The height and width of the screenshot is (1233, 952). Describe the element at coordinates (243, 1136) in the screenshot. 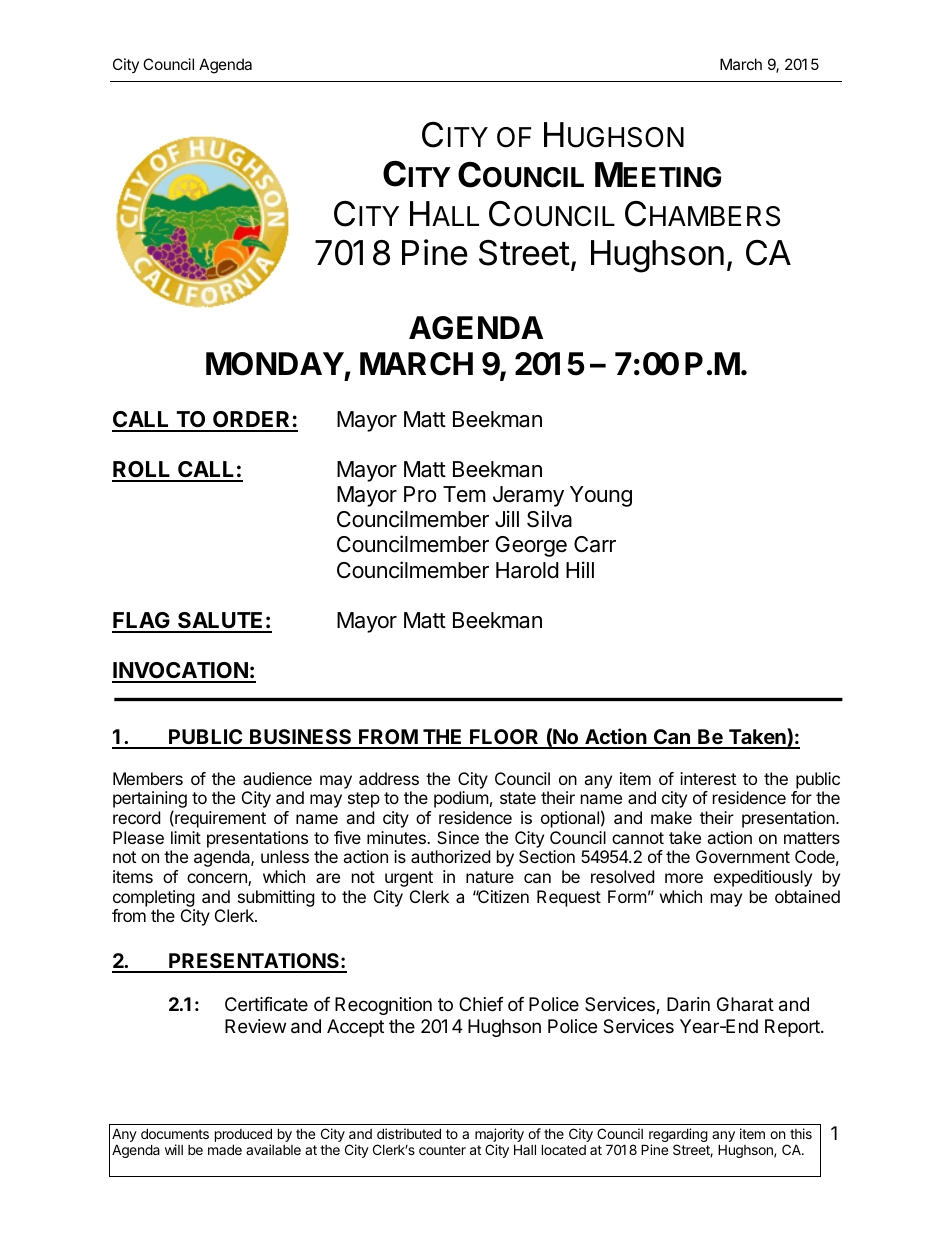

I see `produced` at that location.
